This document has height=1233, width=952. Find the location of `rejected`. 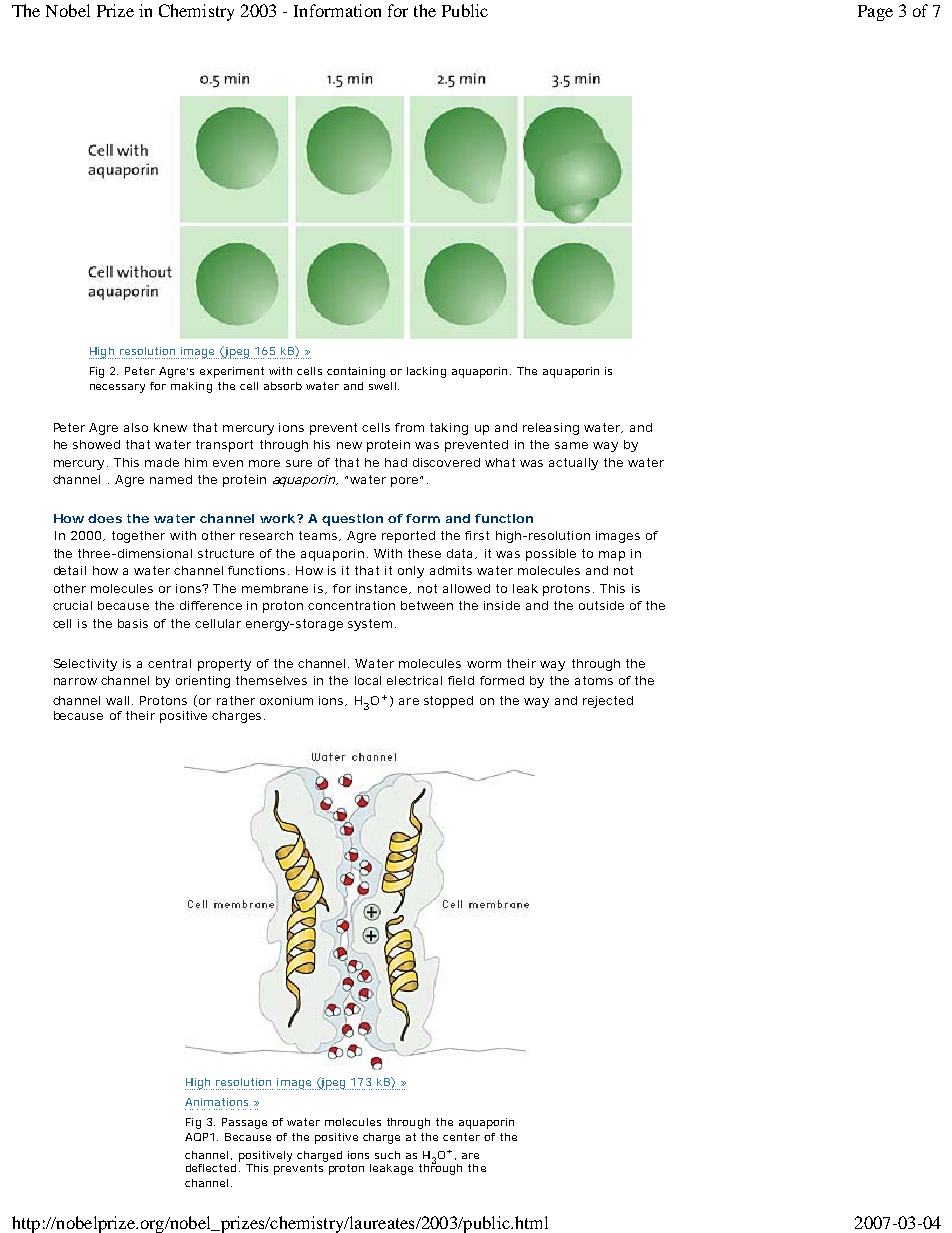

rejected is located at coordinates (608, 702).
